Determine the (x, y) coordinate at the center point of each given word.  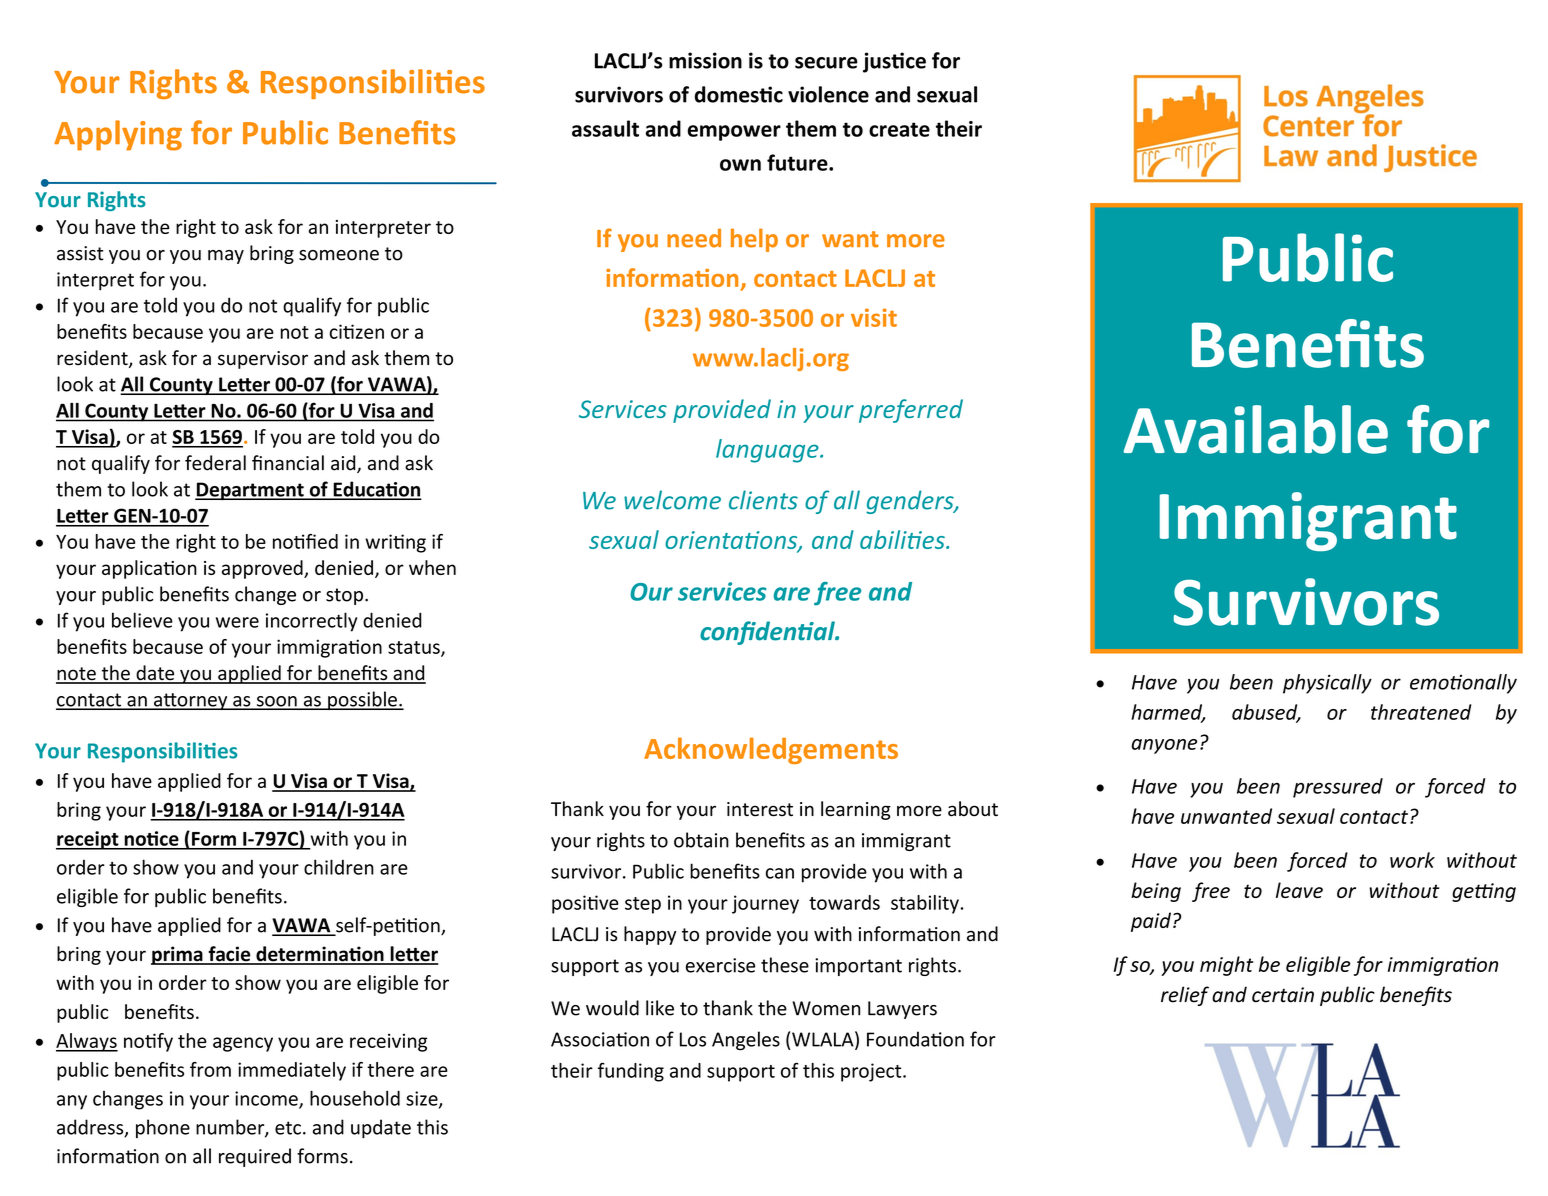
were (237, 622)
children (339, 867)
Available (1255, 429)
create (899, 129)
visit (874, 317)
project (872, 1072)
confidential (768, 633)
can (780, 873)
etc (288, 1128)
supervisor (263, 360)
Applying (118, 135)
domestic (739, 94)
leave (1299, 890)
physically (1327, 684)
